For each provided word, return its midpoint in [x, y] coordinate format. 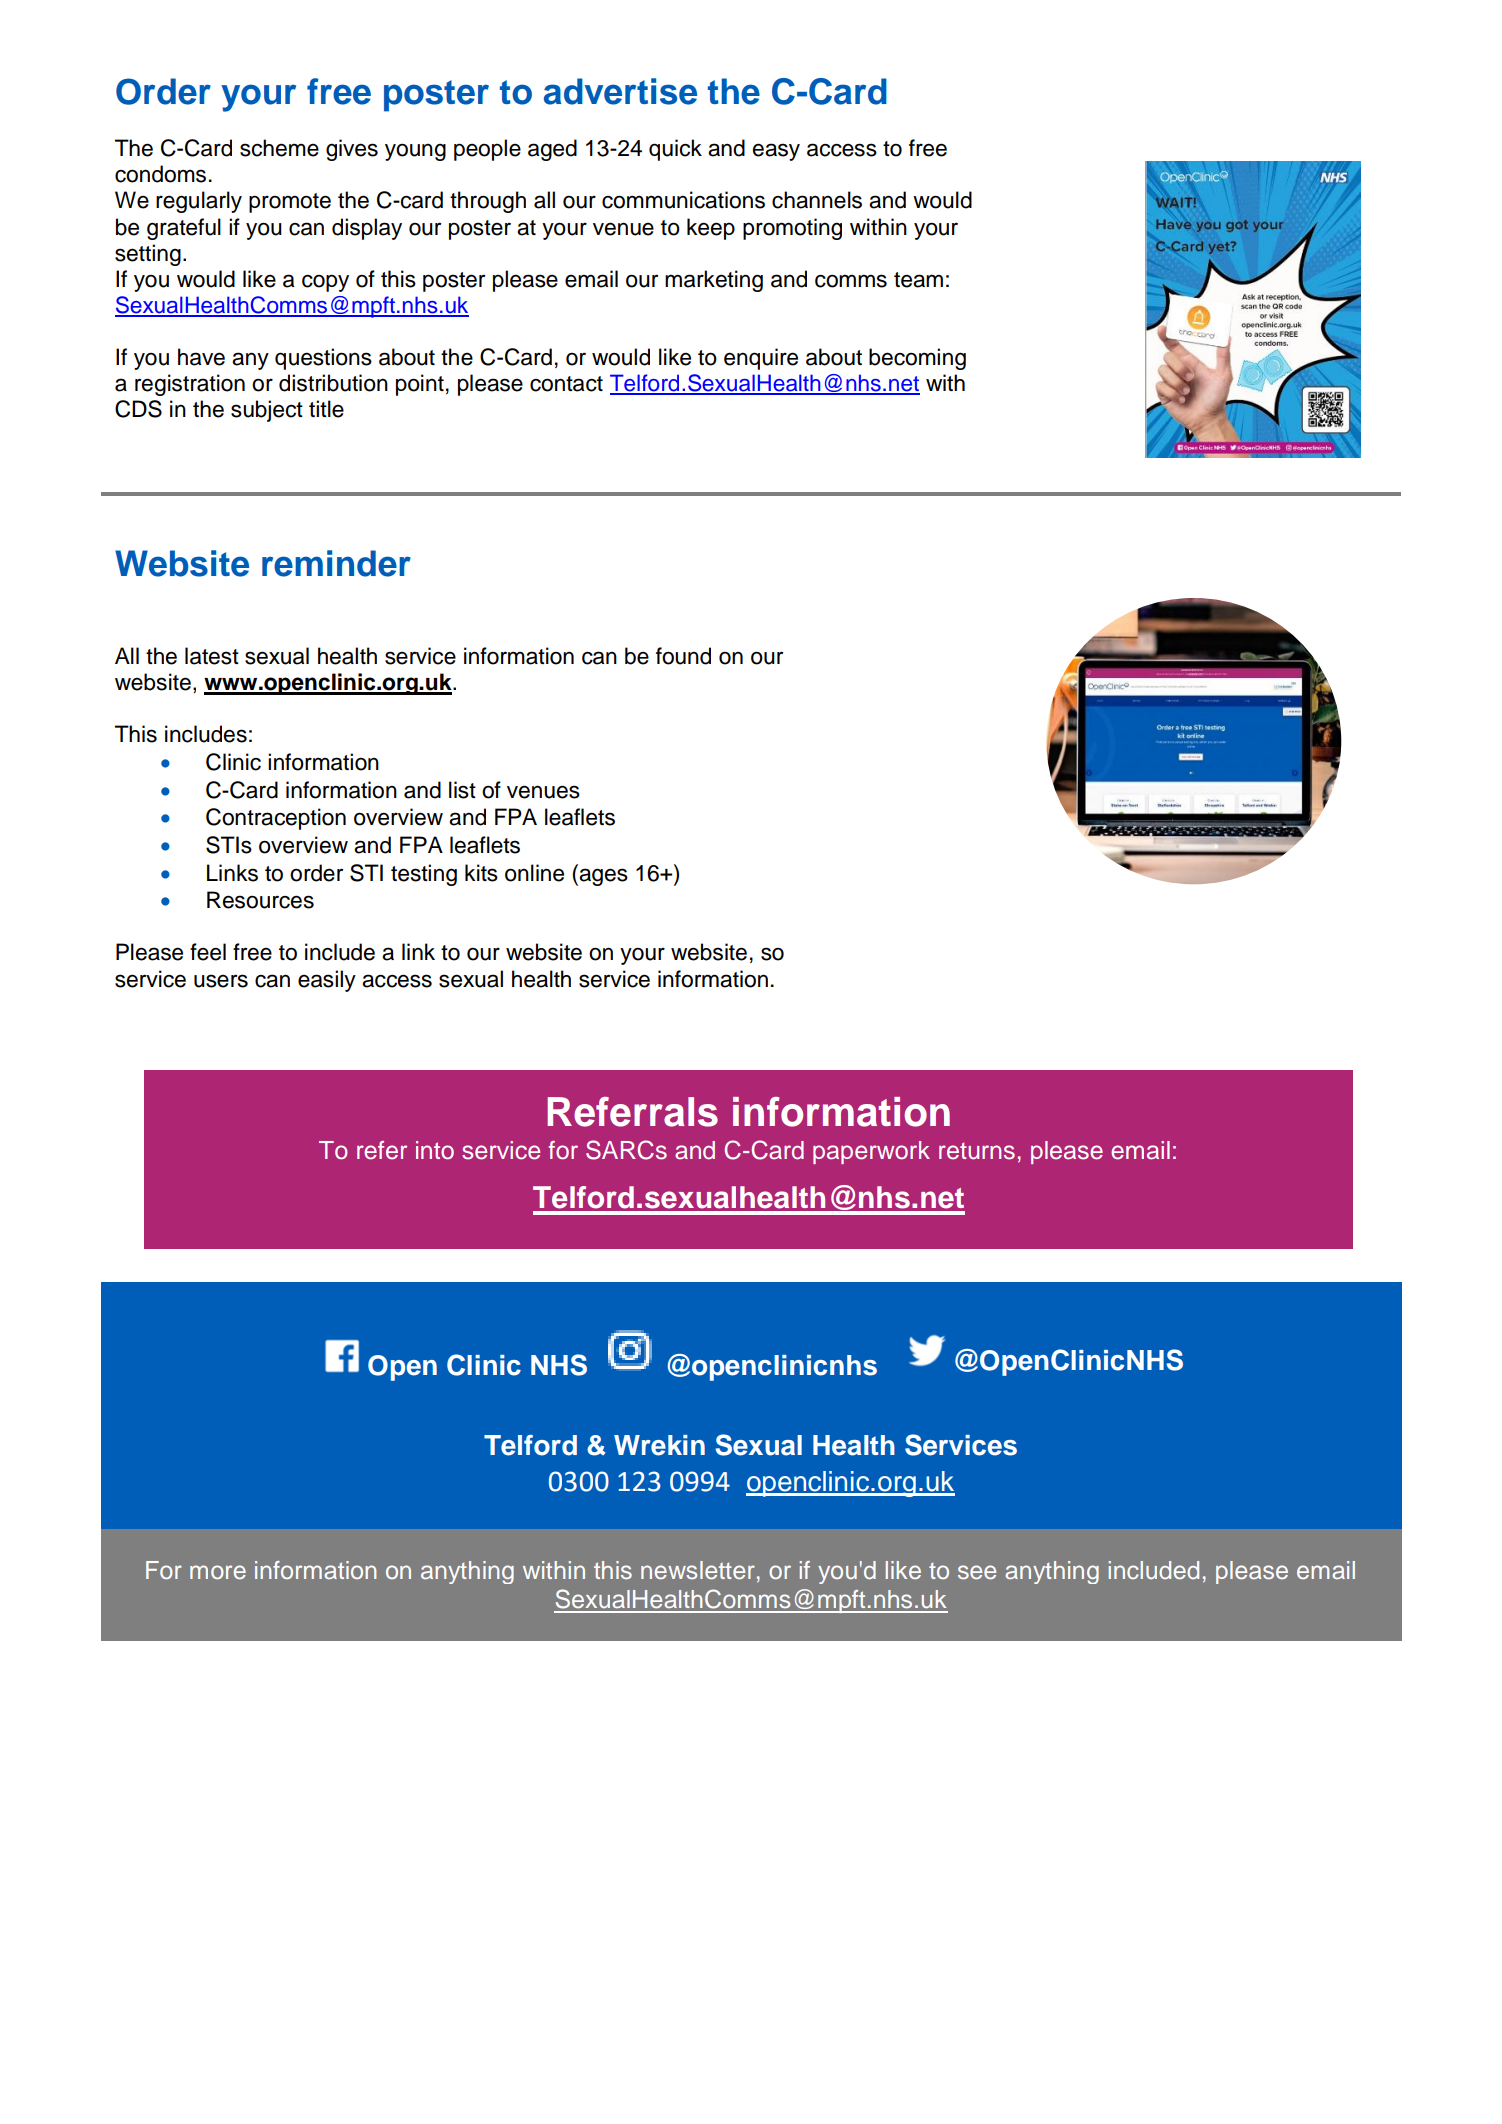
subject [267, 411]
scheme [279, 148]
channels [817, 200]
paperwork [871, 1152]
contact [566, 384]
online [534, 873]
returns [977, 1151]
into [435, 1150]
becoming [917, 359]
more [218, 1572]
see [977, 1572]
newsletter [698, 1570]
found [683, 656]
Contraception [276, 819]
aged [552, 150]
